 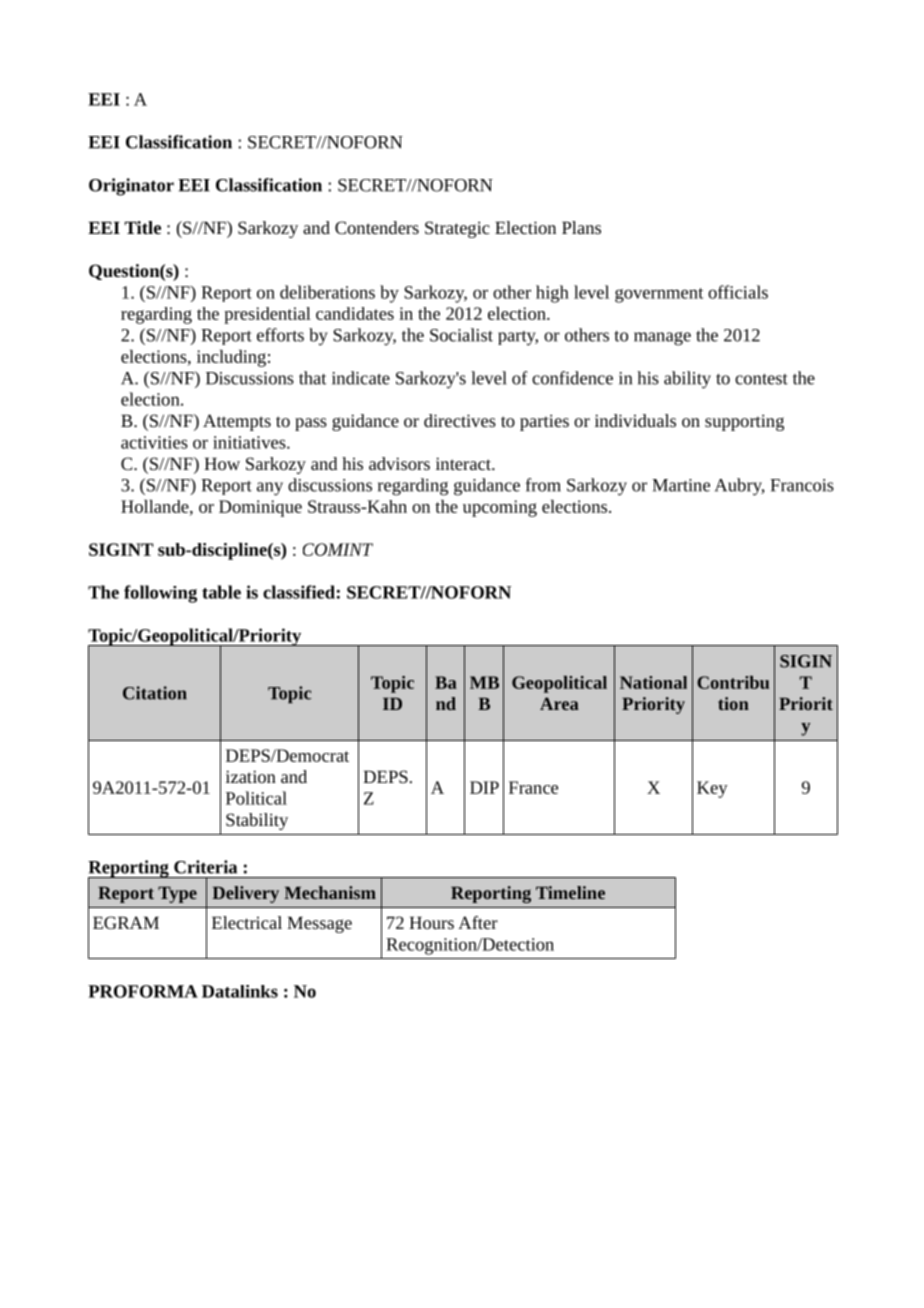 What do you see at coordinates (205, 867) in the image?
I see `Criteria` at bounding box center [205, 867].
